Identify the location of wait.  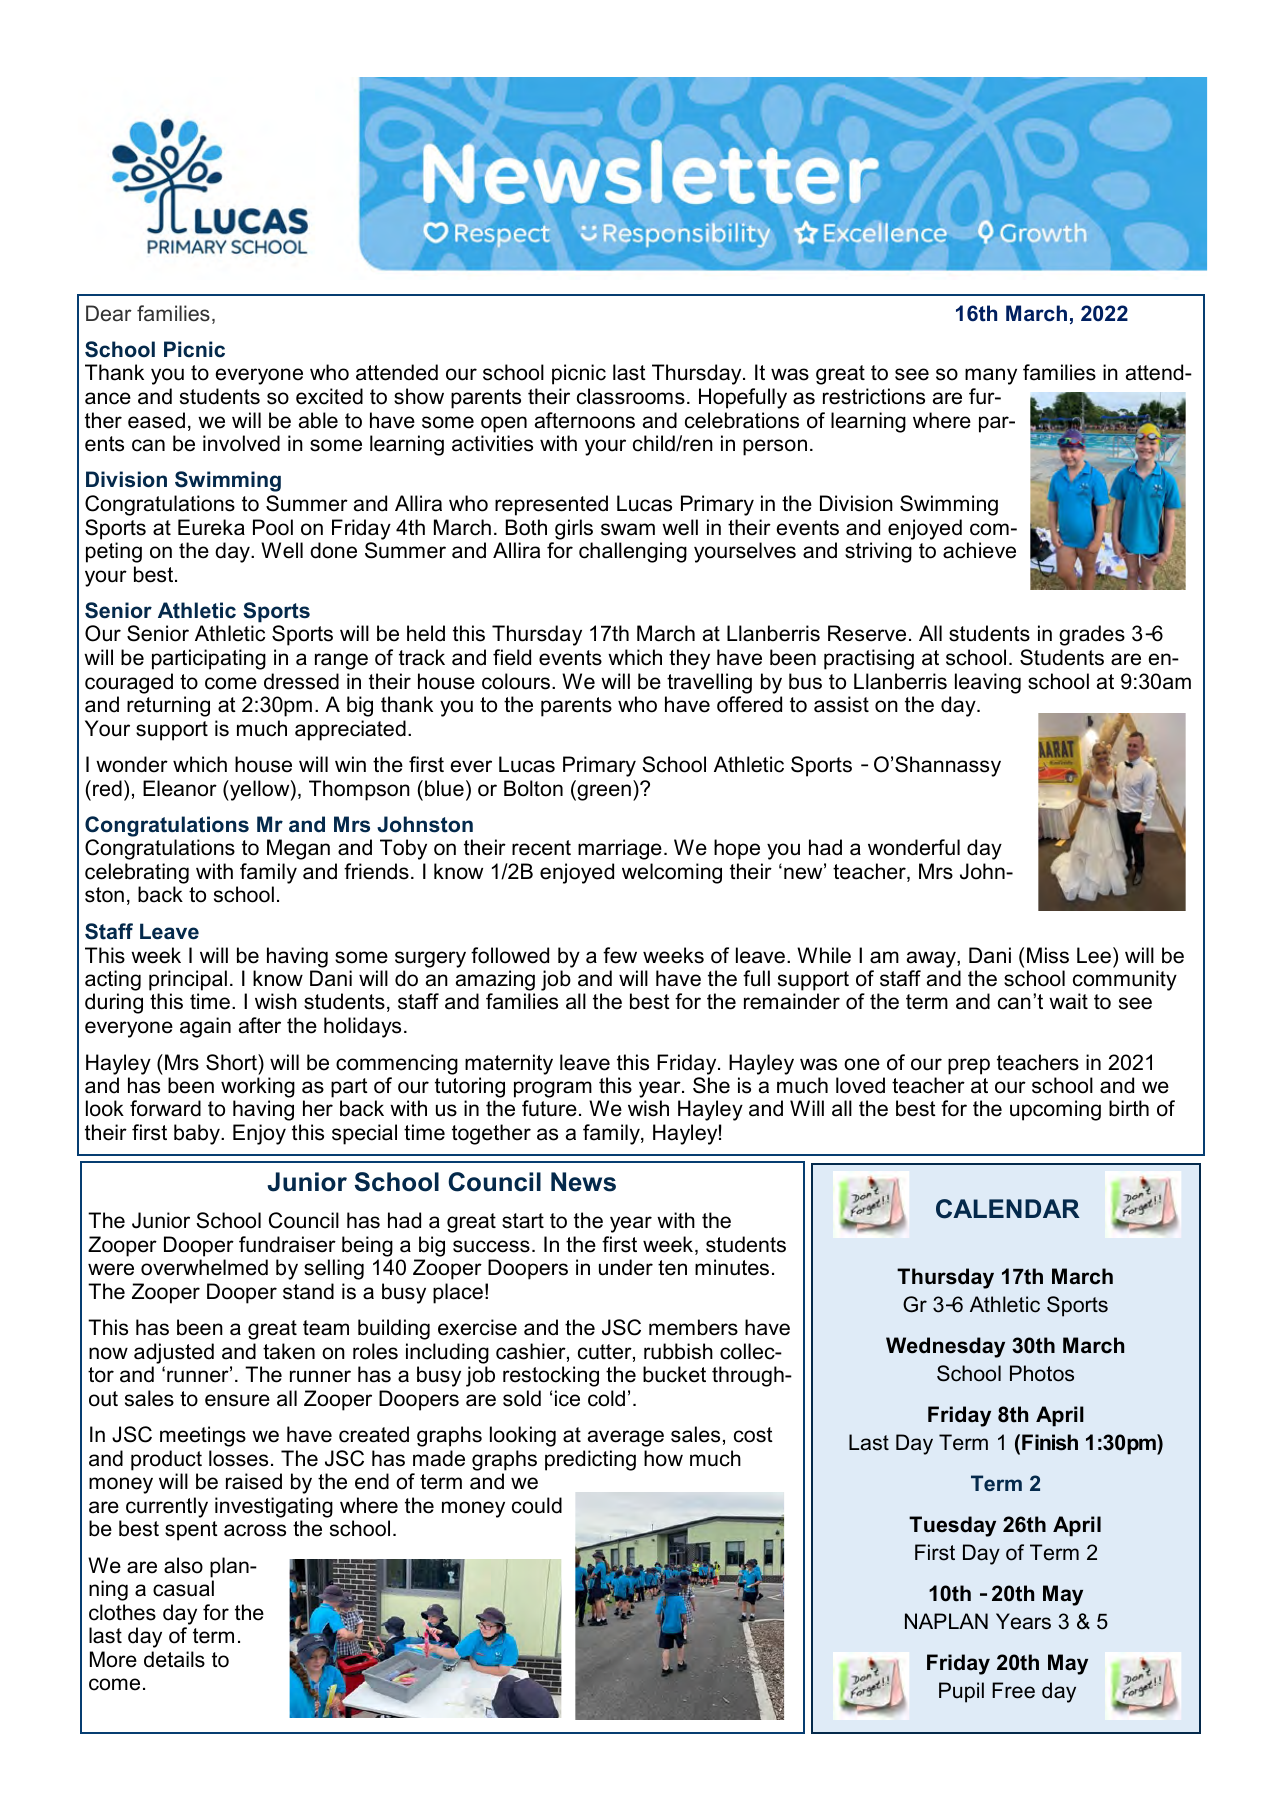
(1068, 1001).
